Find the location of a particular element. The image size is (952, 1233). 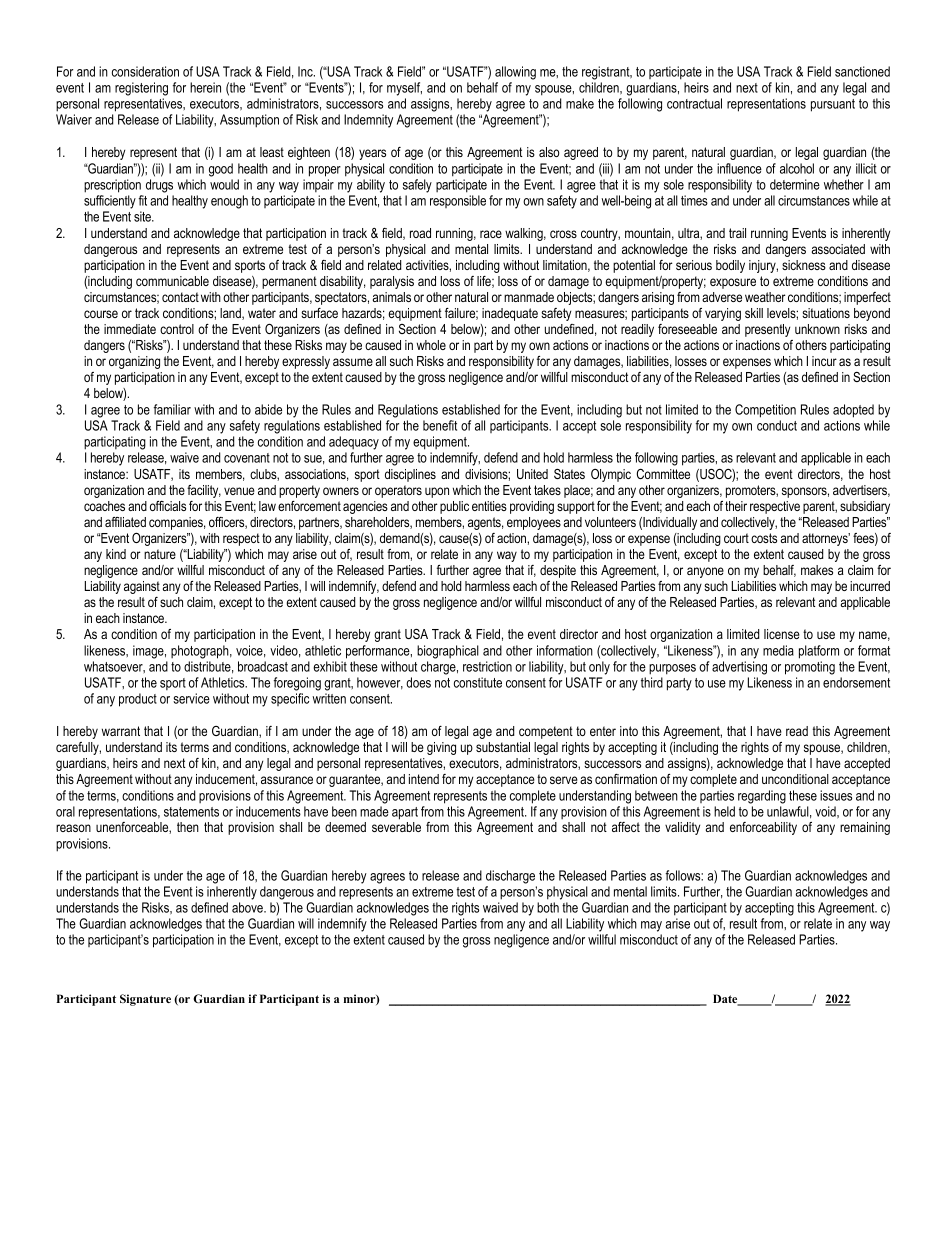

pursuant is located at coordinates (833, 105).
